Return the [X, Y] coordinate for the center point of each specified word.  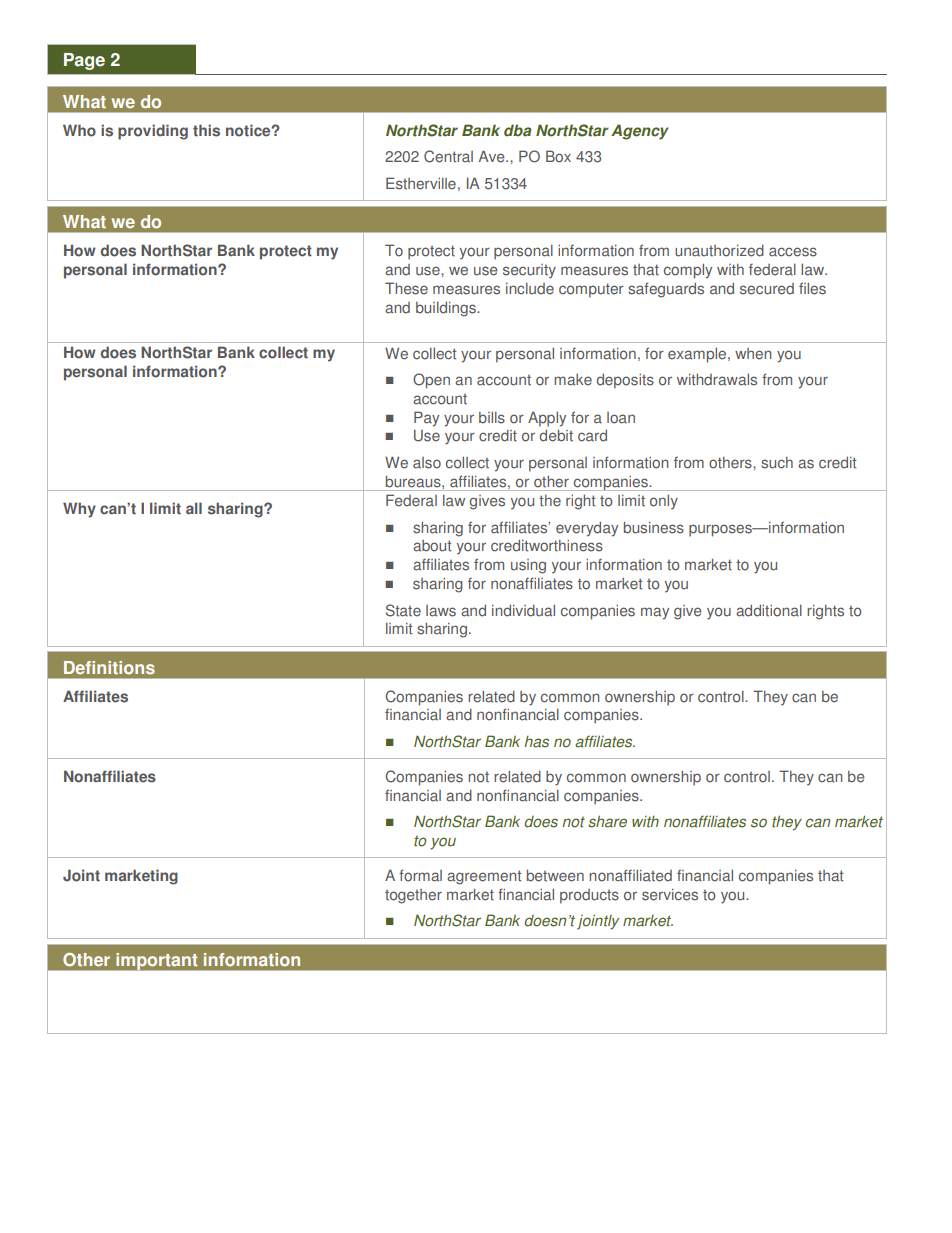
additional [769, 611]
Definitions [109, 668]
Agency [640, 132]
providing [153, 132]
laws [441, 611]
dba [518, 130]
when [753, 354]
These [406, 288]
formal [420, 875]
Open [431, 381]
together [413, 896]
